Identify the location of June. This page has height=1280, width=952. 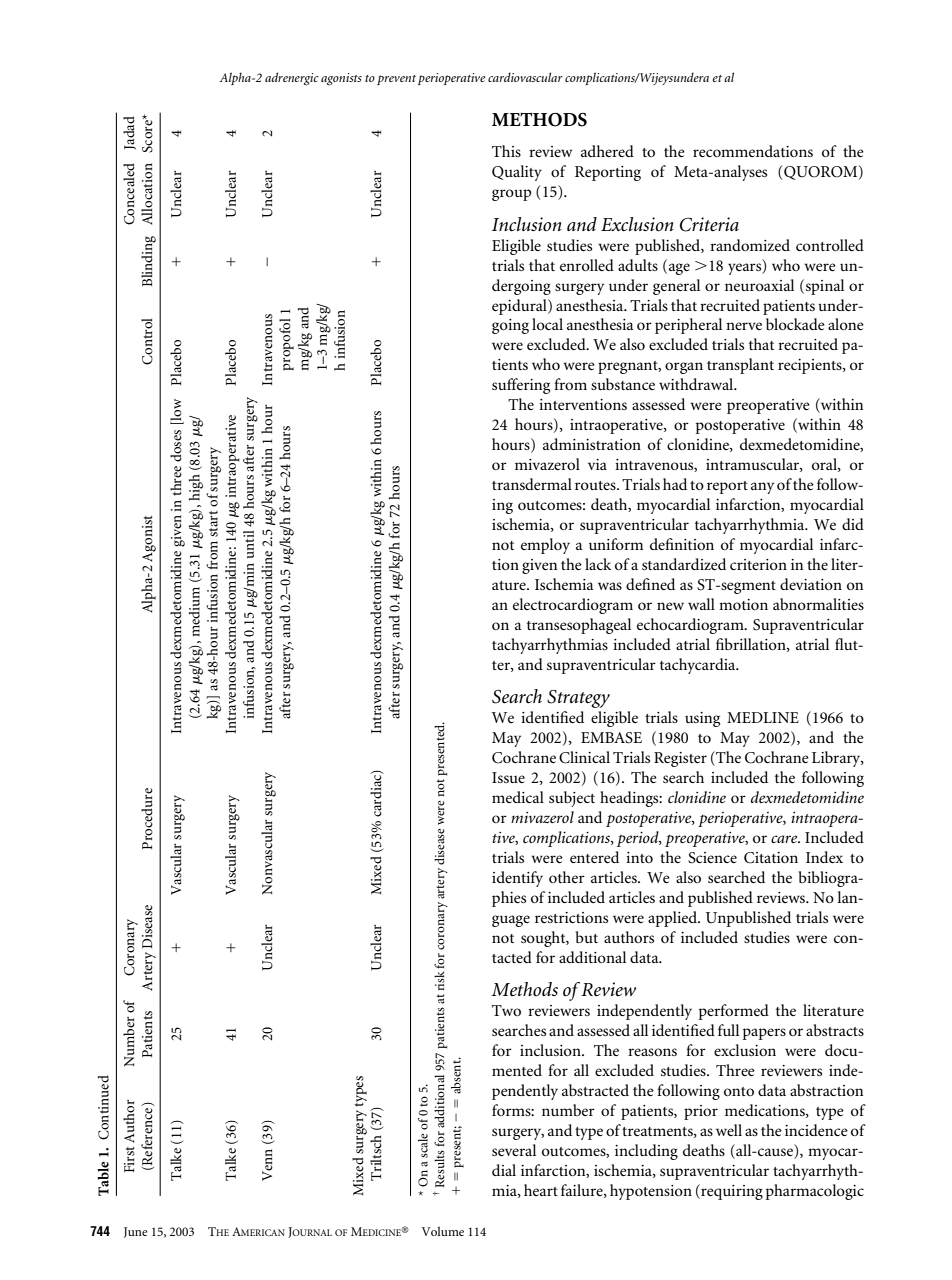
(136, 1232).
